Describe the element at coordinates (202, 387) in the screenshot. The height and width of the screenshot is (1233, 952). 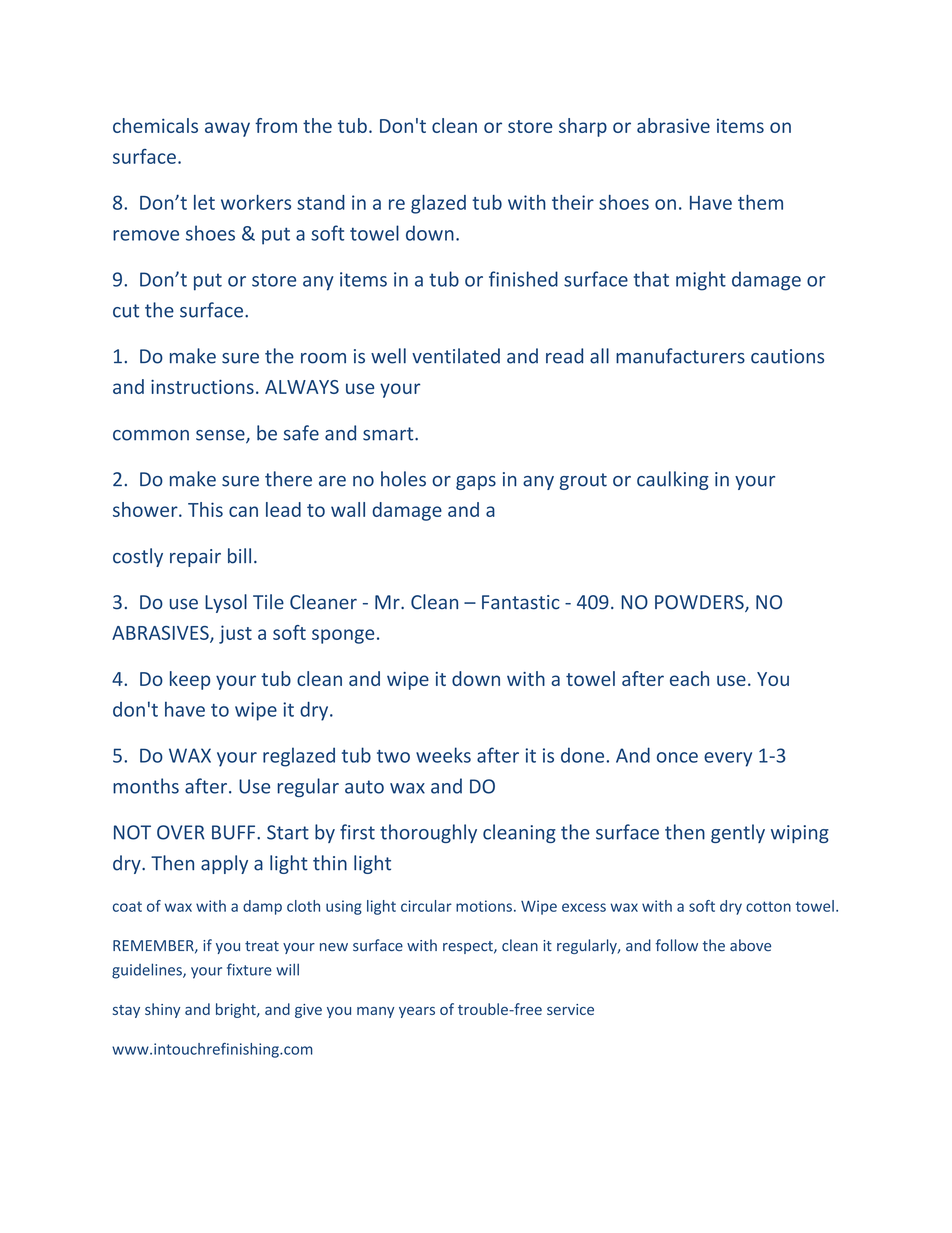
I see `instructions` at that location.
